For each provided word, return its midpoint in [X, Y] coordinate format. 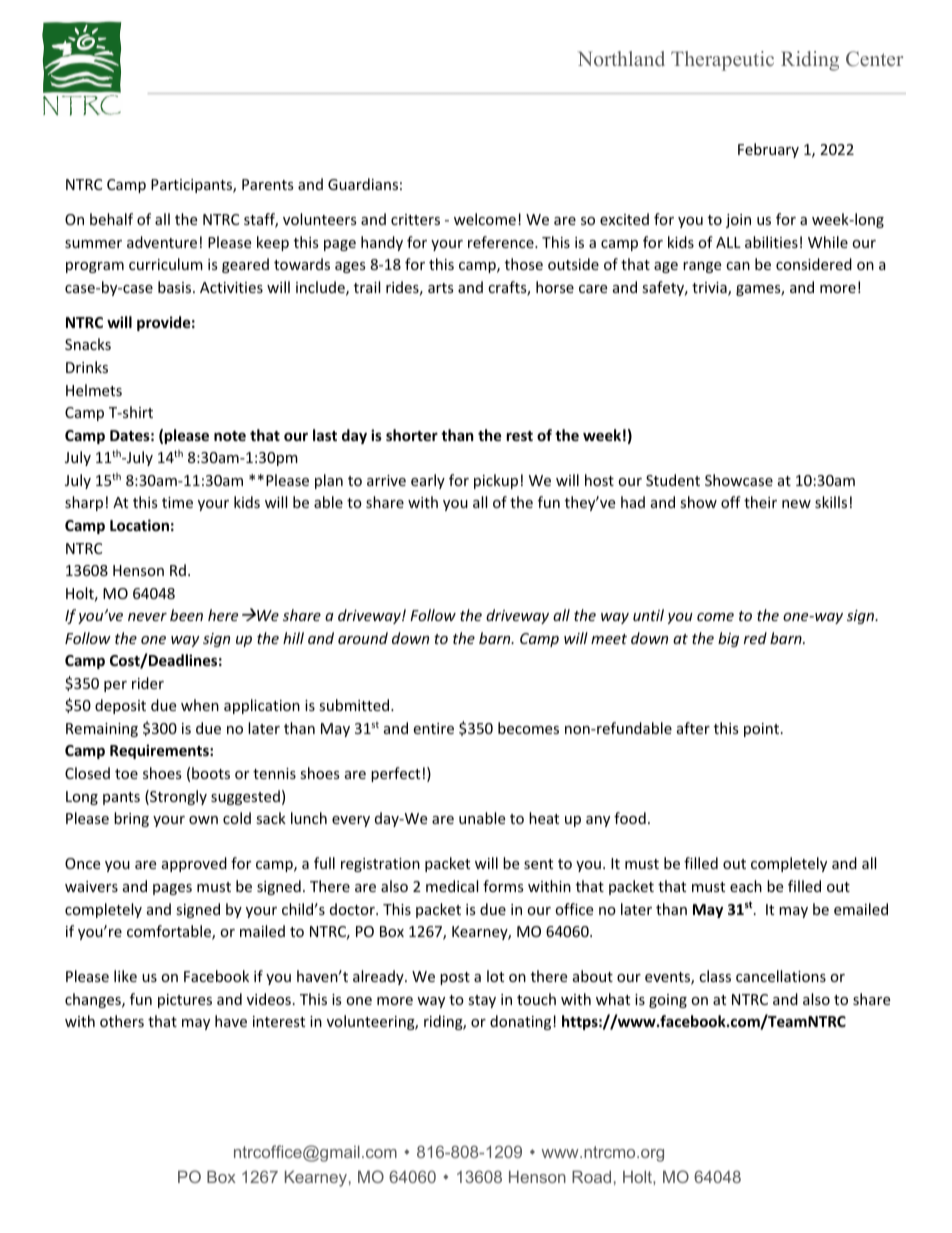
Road [591, 1176]
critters [415, 219]
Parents [268, 184]
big [728, 639]
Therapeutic [722, 61]
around [363, 638]
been [186, 615]
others [122, 1021]
